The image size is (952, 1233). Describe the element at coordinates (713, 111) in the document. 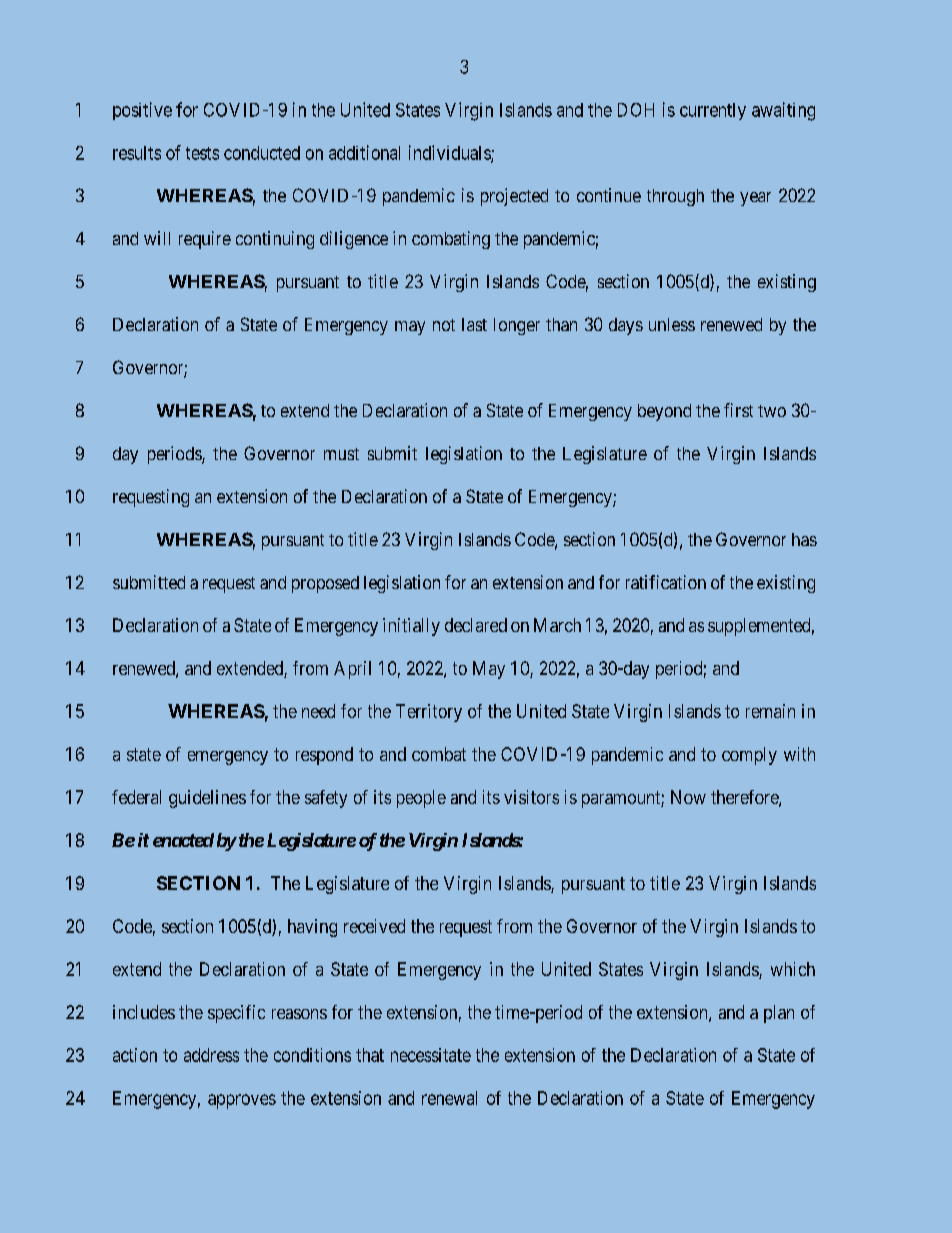

I see `currently` at that location.
